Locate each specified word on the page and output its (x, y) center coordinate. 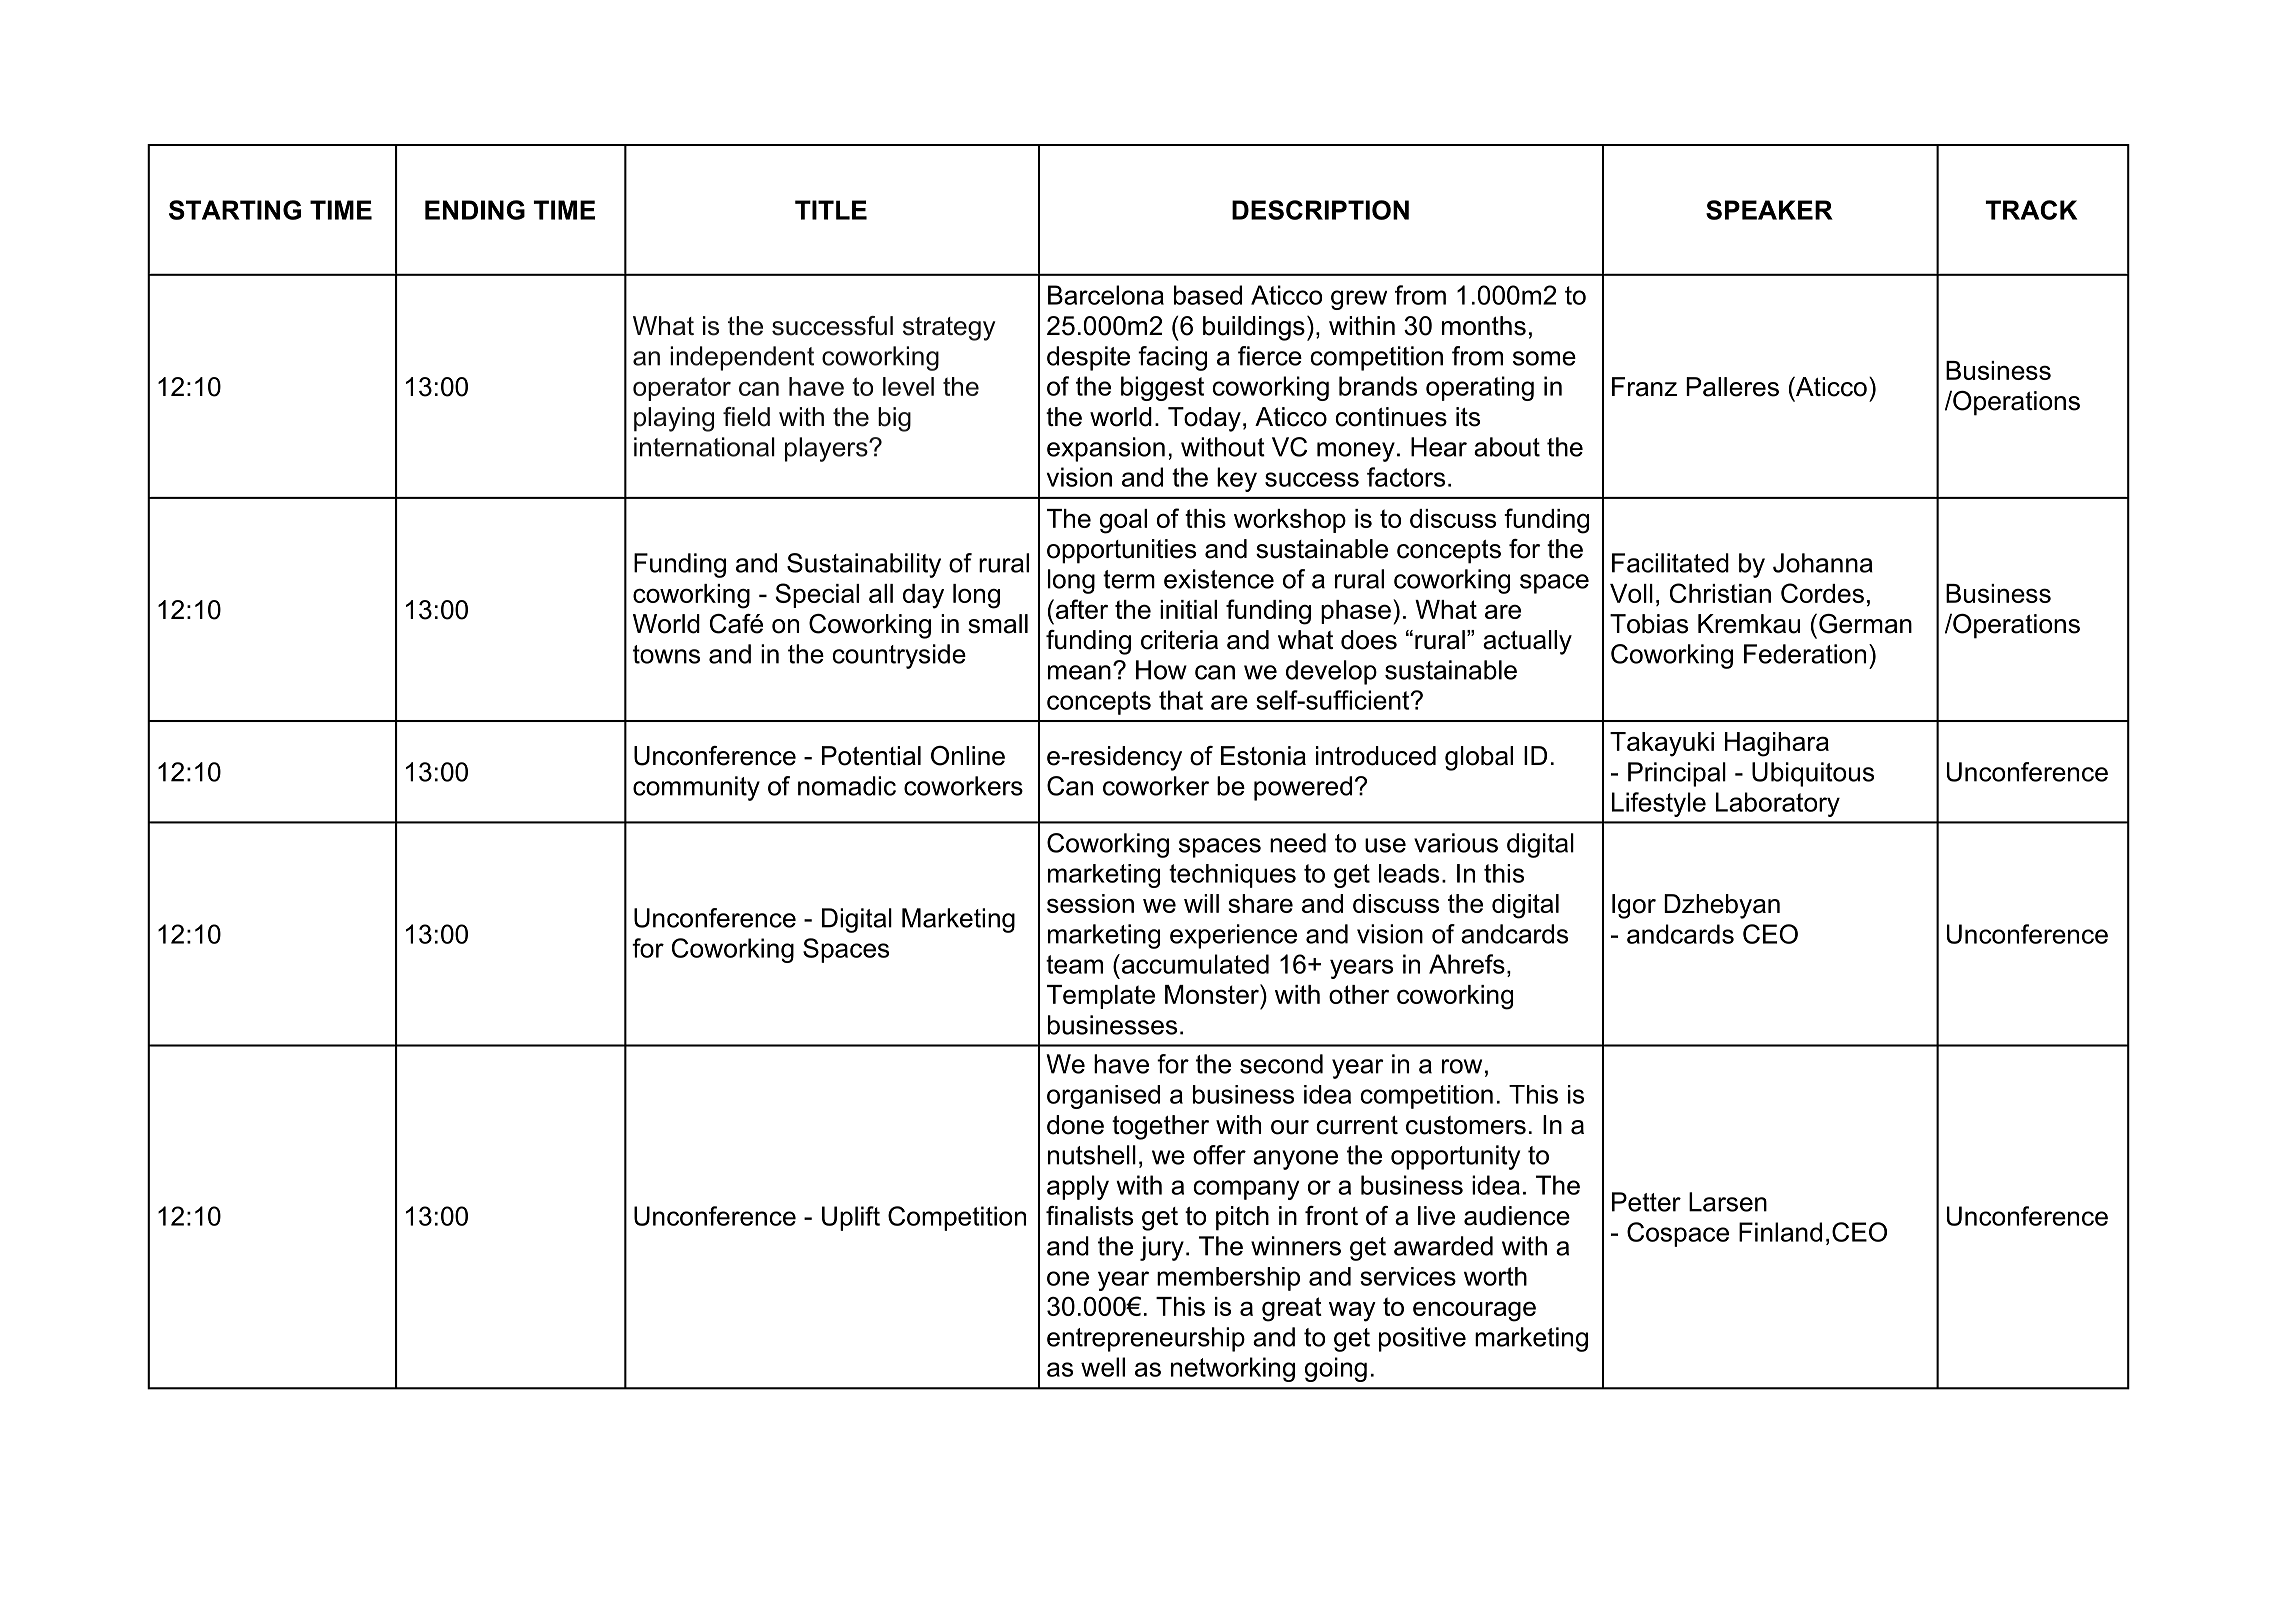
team (1074, 964)
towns (666, 654)
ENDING (475, 210)
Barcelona (1106, 295)
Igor (1634, 906)
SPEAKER (1769, 210)
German (1865, 624)
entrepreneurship (1146, 1339)
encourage (1474, 1311)
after (1080, 609)
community (696, 788)
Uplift (851, 1218)
